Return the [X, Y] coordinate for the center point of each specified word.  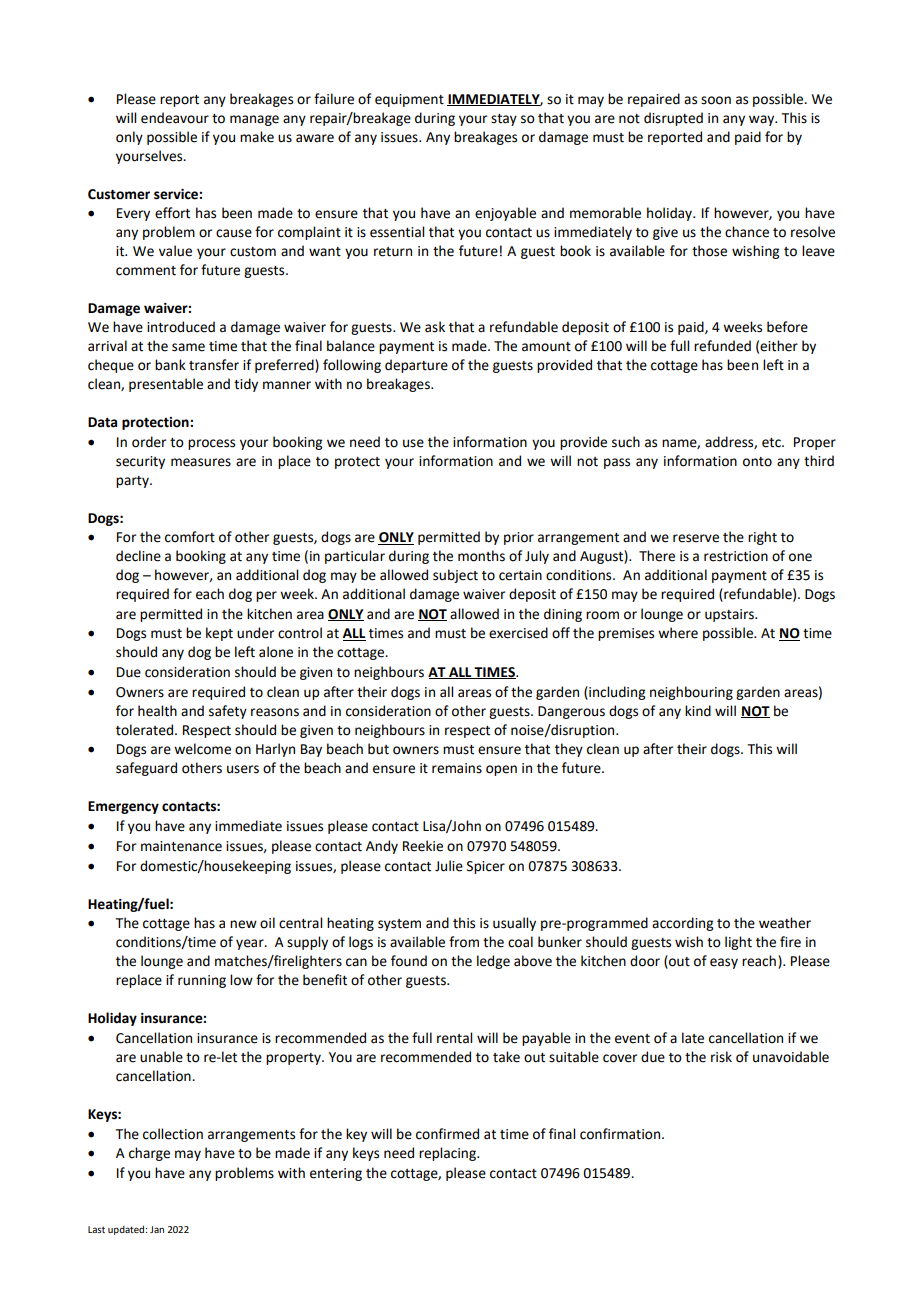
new [243, 924]
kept [219, 634]
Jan [157, 1229]
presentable [166, 385]
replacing [448, 1154]
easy [724, 963]
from [464, 942]
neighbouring [691, 693]
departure [416, 366]
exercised [518, 633]
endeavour [175, 118]
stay [504, 120]
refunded [722, 346]
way [763, 120]
